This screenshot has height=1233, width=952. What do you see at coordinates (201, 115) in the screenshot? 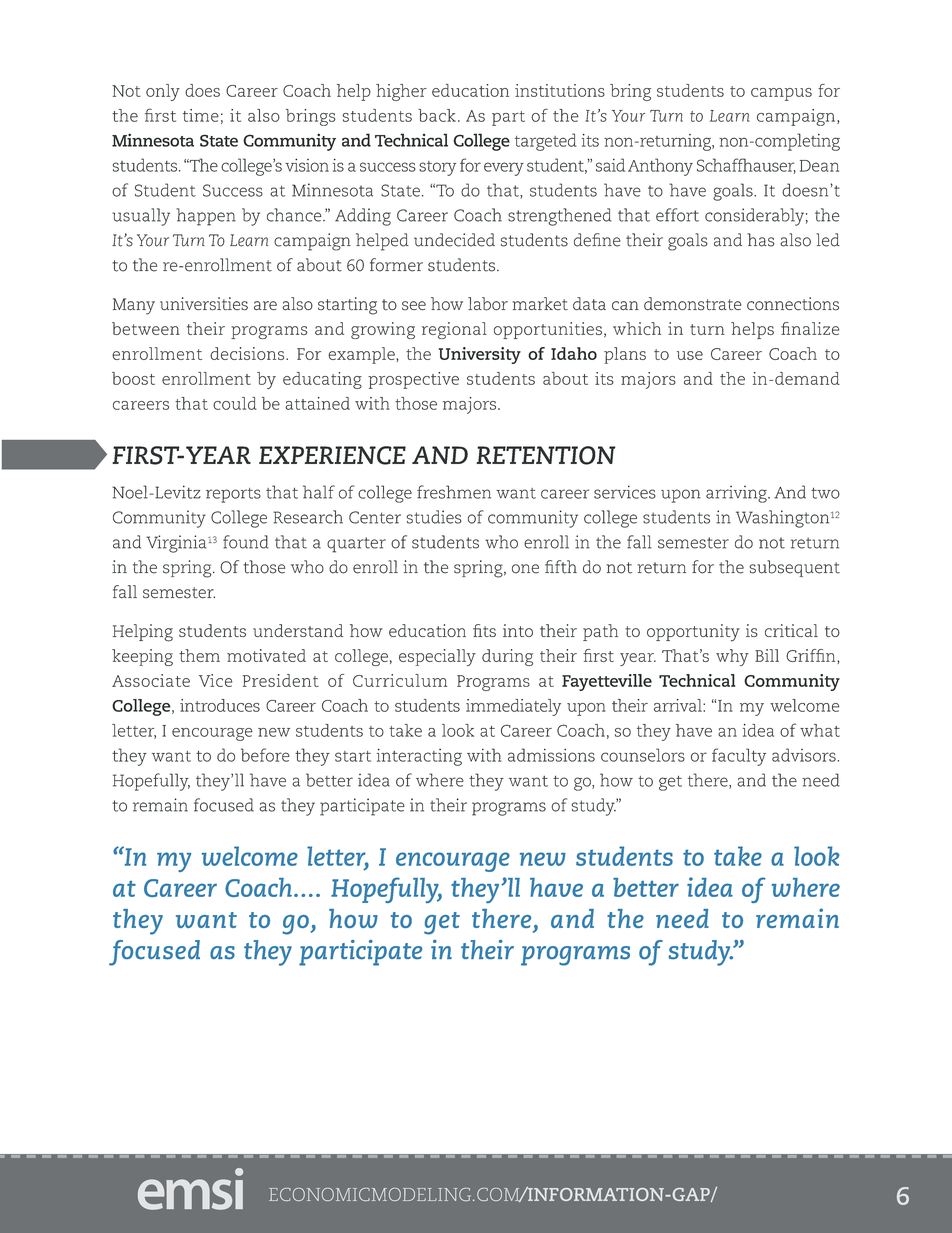
I see `time` at bounding box center [201, 115].
